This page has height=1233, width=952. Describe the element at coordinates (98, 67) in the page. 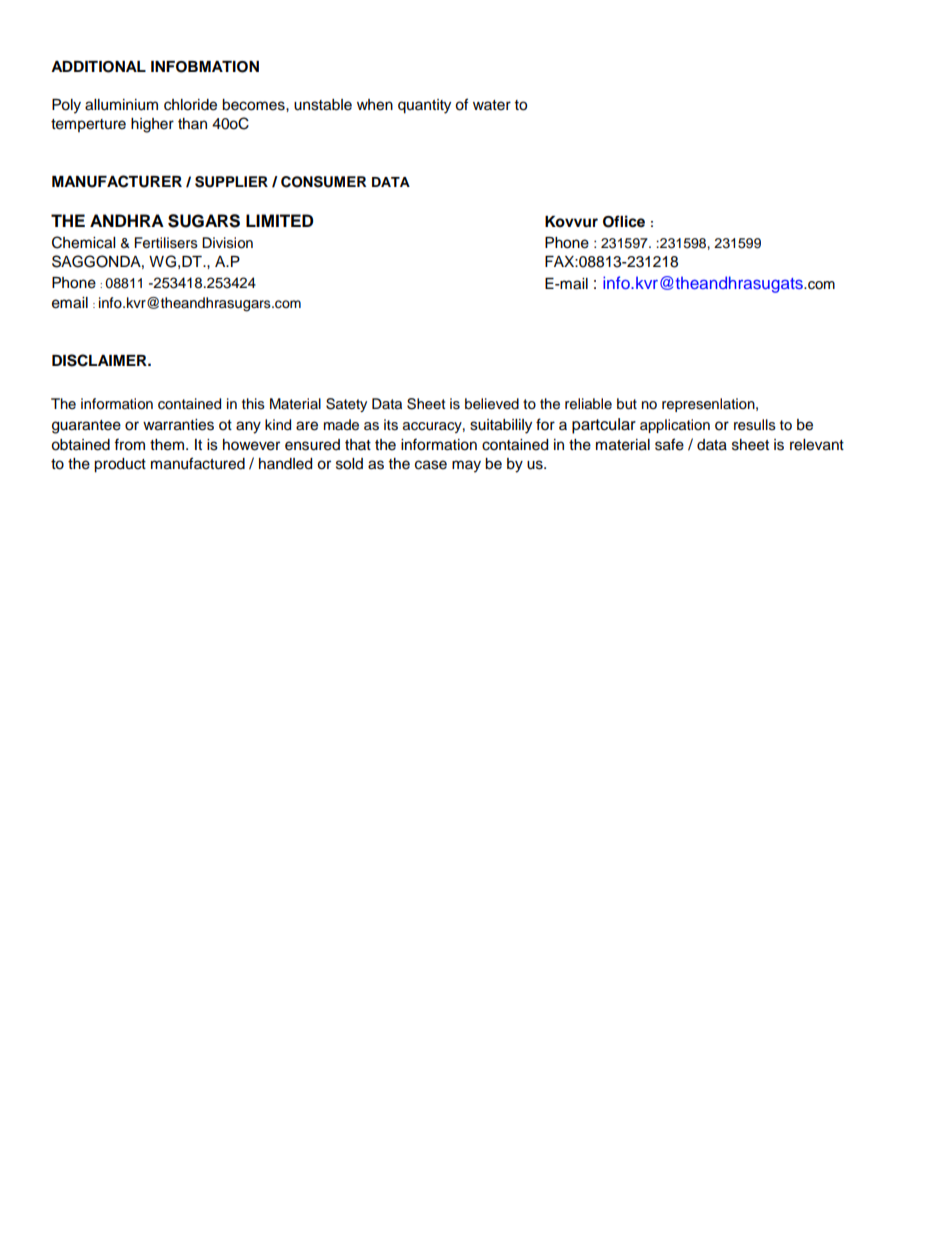

I see `ADDITIONAL` at that location.
